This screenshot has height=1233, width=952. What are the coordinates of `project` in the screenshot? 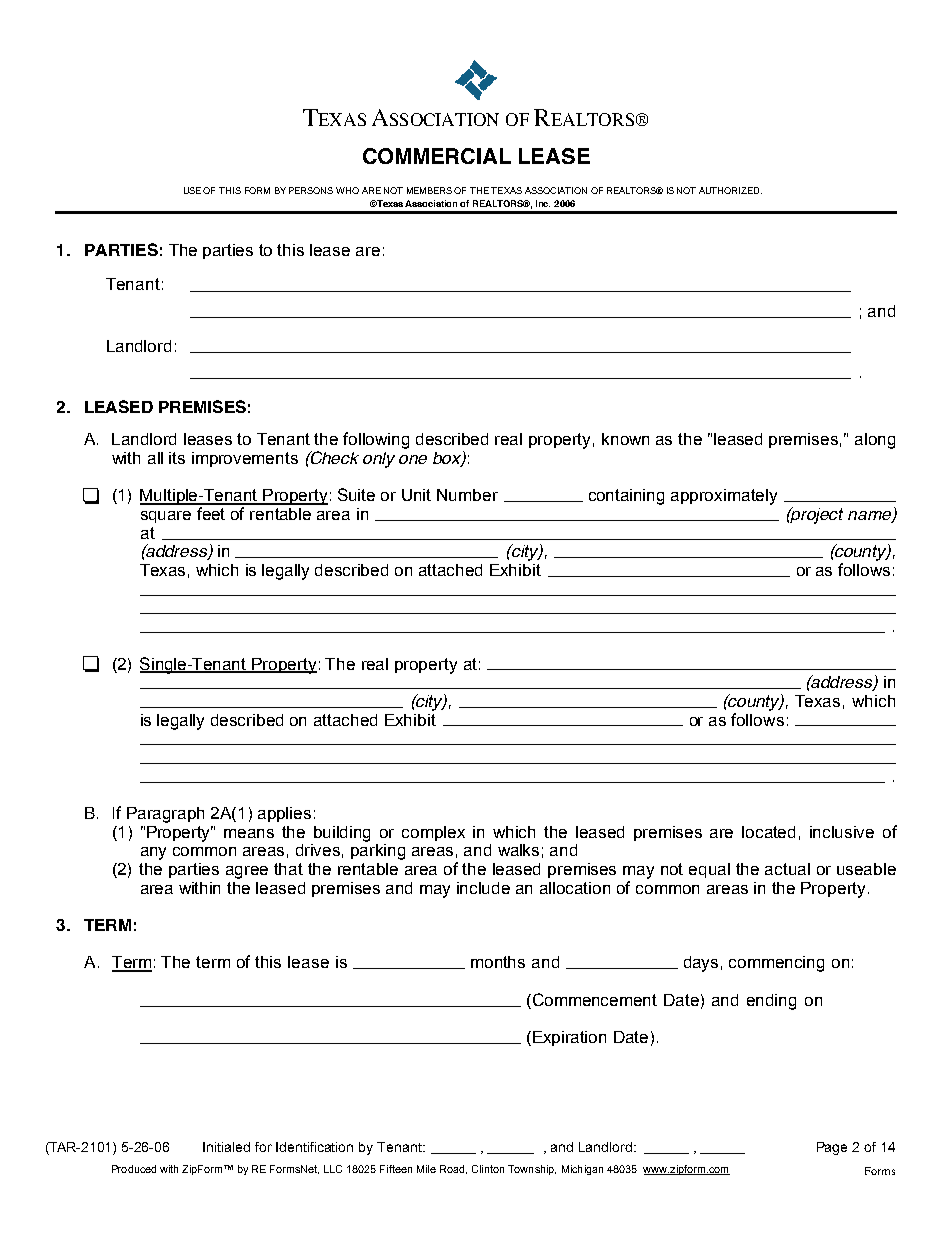 It's located at (816, 515).
